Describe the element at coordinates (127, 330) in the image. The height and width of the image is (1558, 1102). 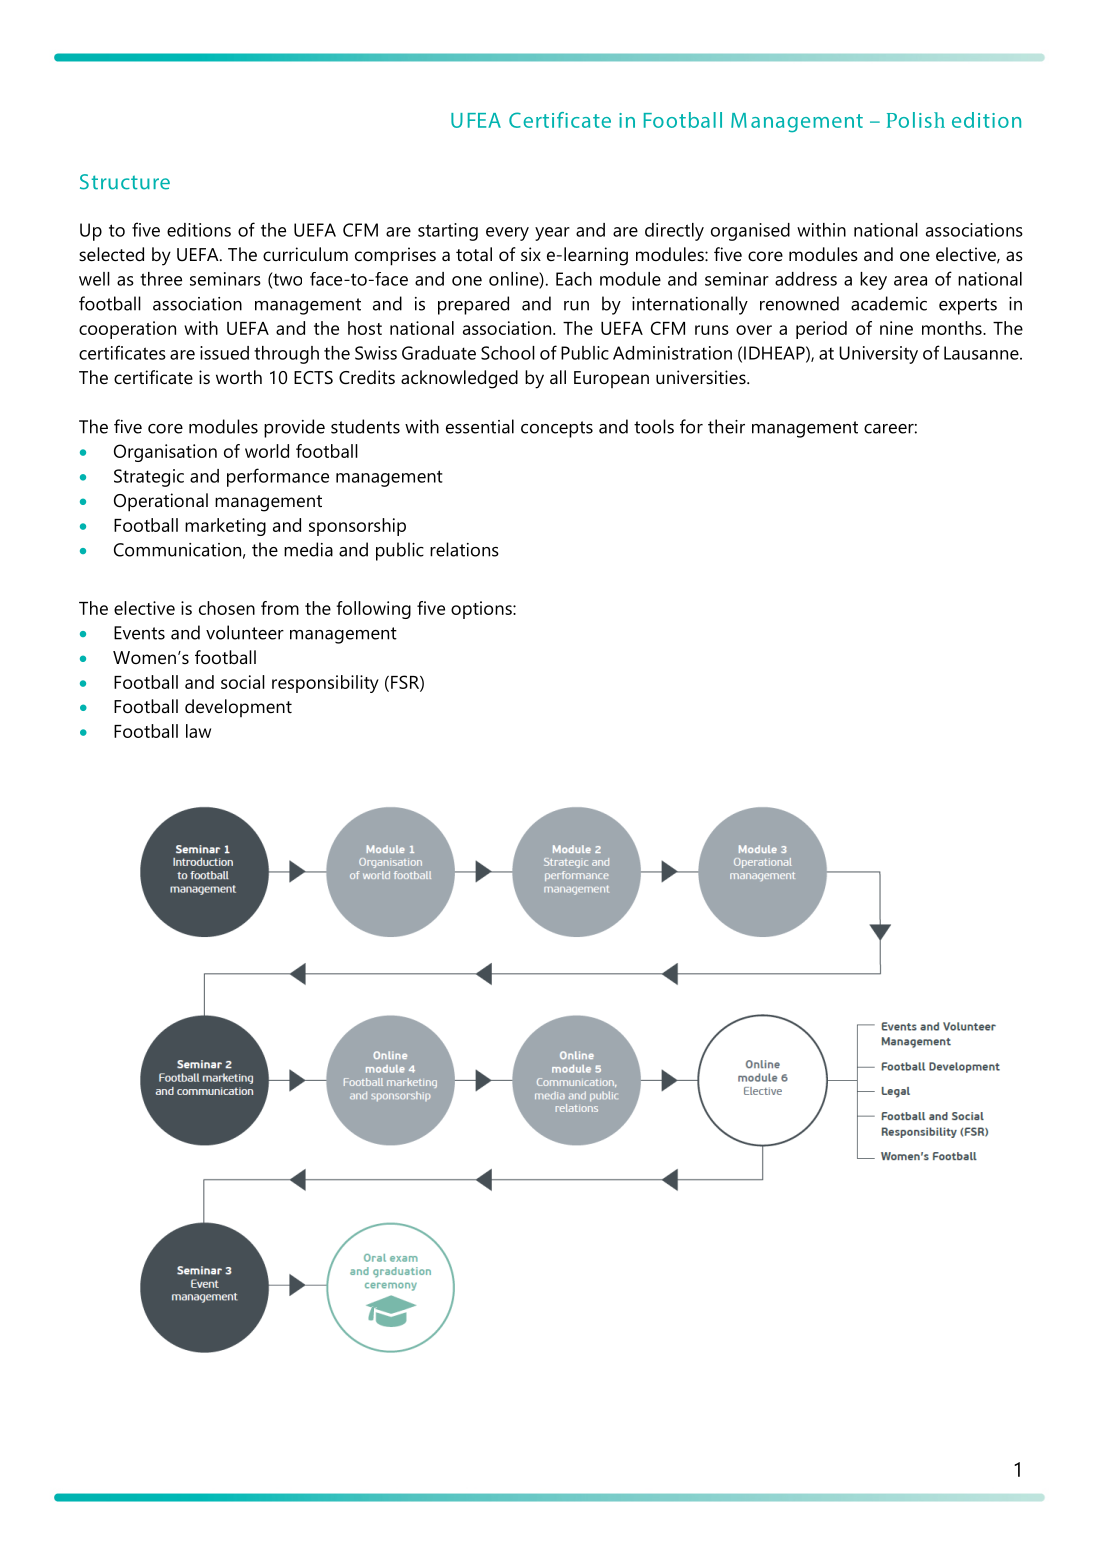
I see `cooperation` at that location.
